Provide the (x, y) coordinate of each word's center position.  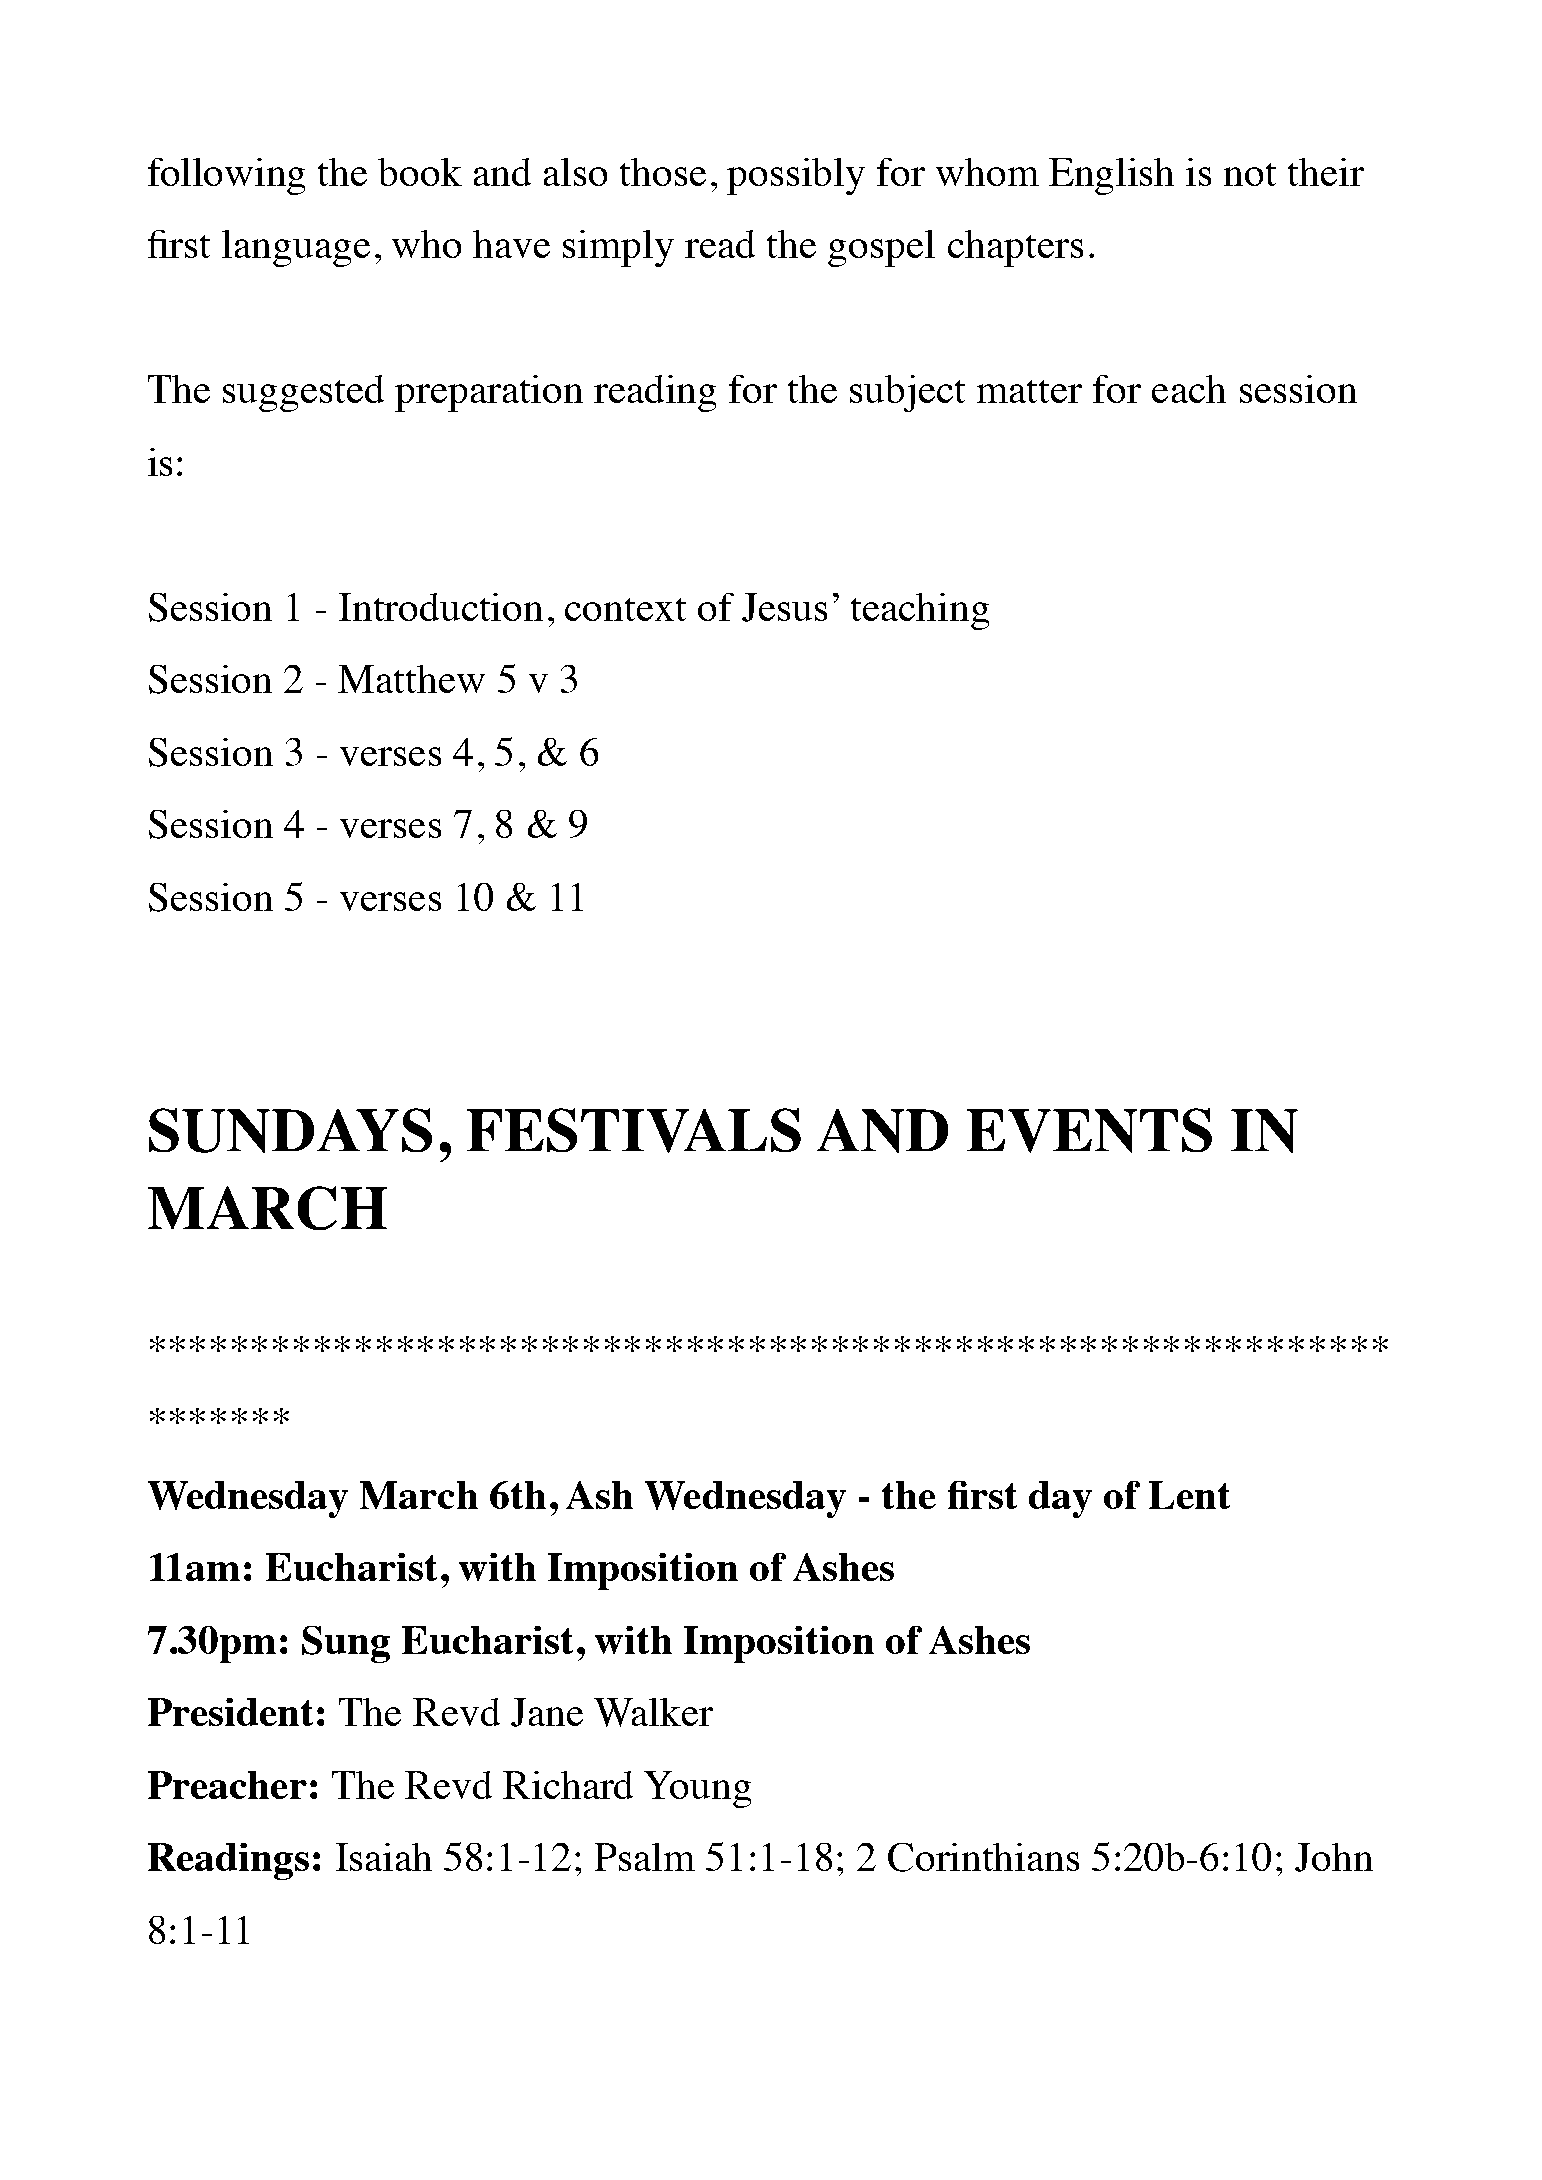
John (1334, 1857)
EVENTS (1089, 1130)
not (1250, 174)
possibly (796, 176)
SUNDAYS (290, 1130)
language (296, 248)
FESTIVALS (634, 1130)
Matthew (411, 679)
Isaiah (384, 1857)
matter (1029, 391)
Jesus (784, 607)
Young (697, 1789)
